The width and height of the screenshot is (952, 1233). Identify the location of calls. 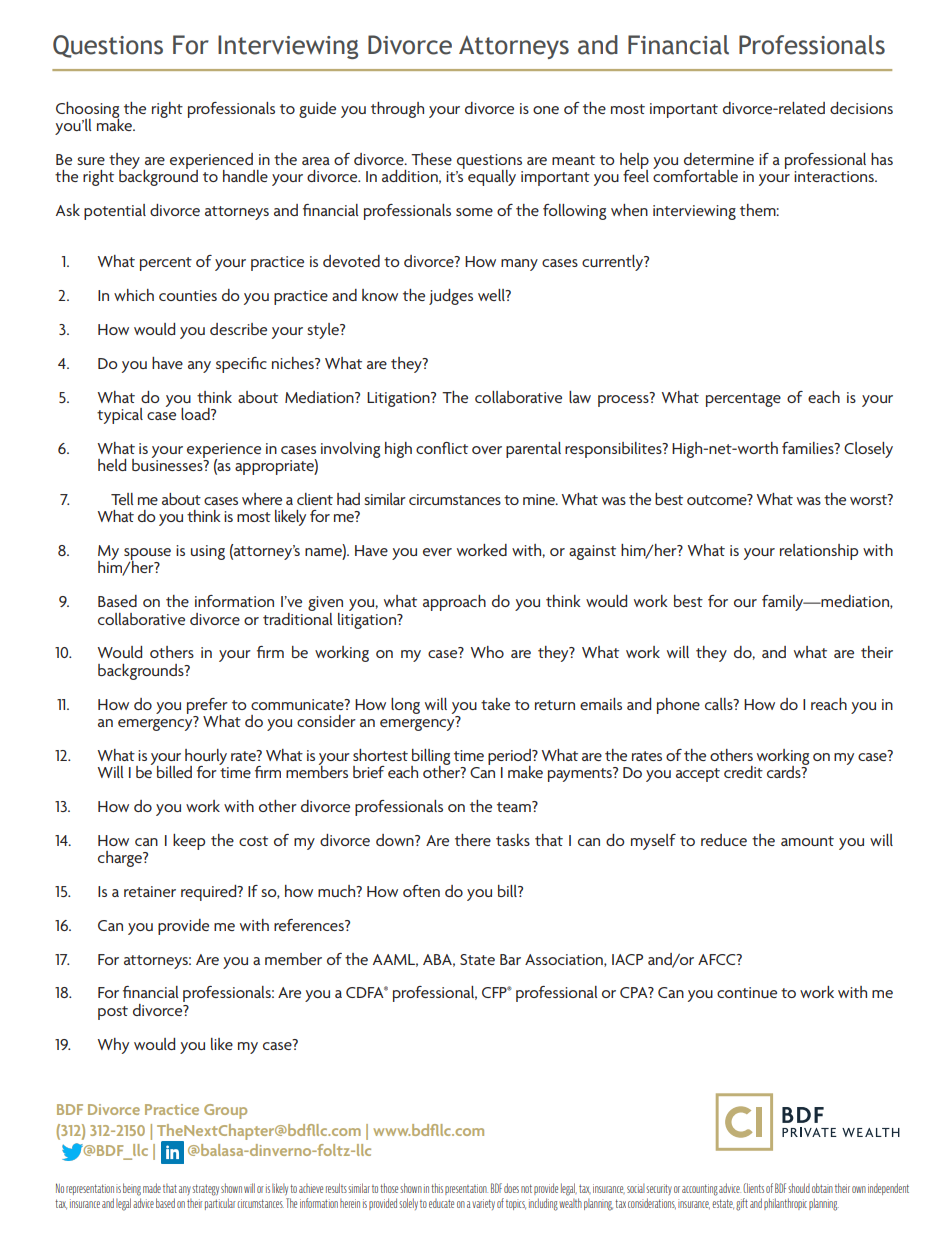
(720, 704).
